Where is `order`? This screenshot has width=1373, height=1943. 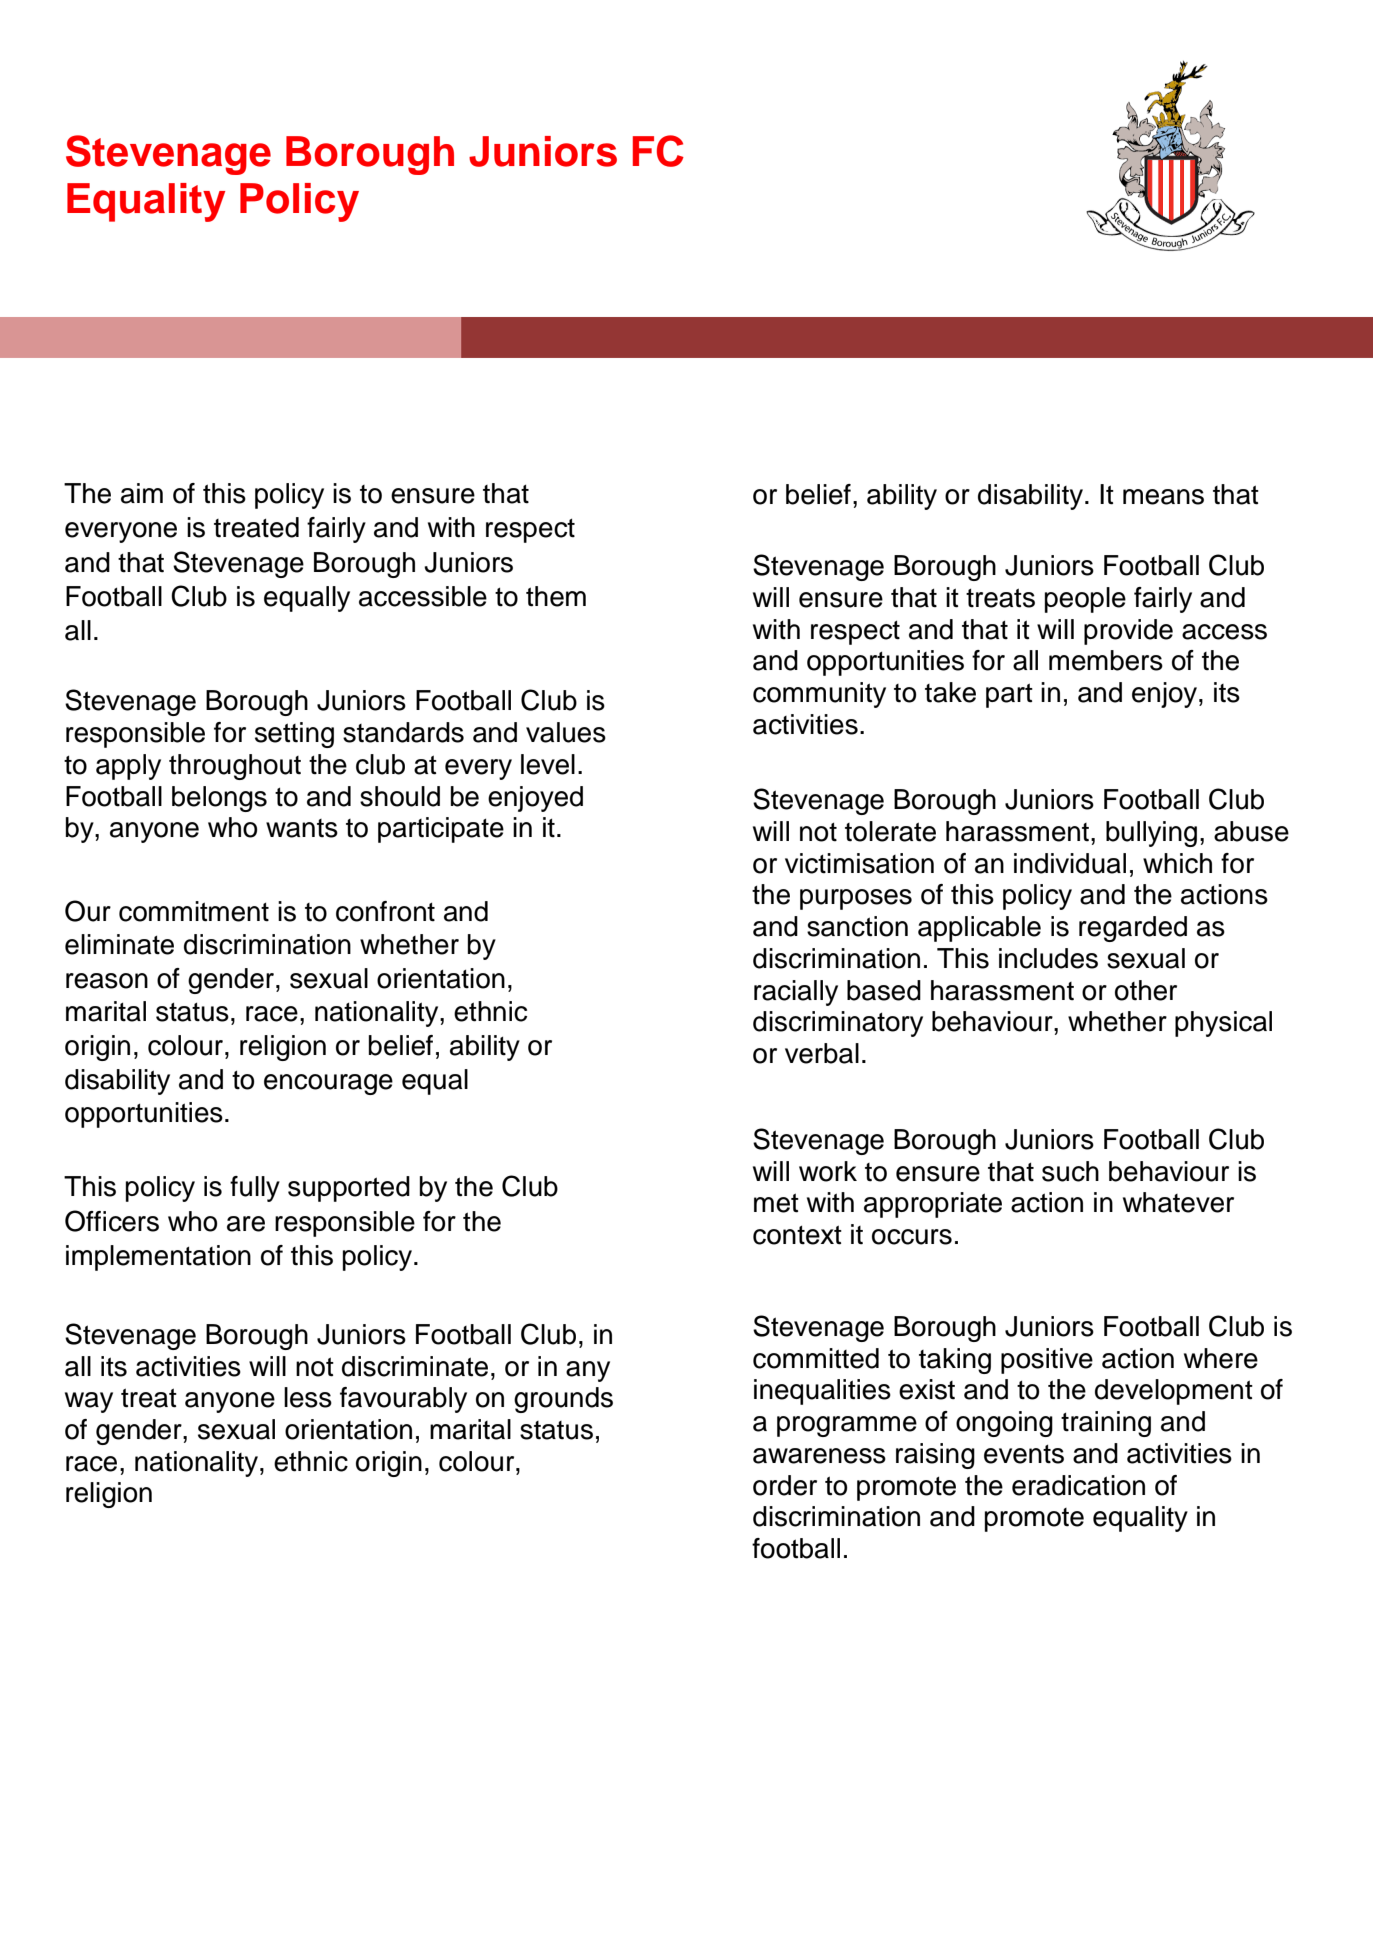 order is located at coordinates (785, 1485).
